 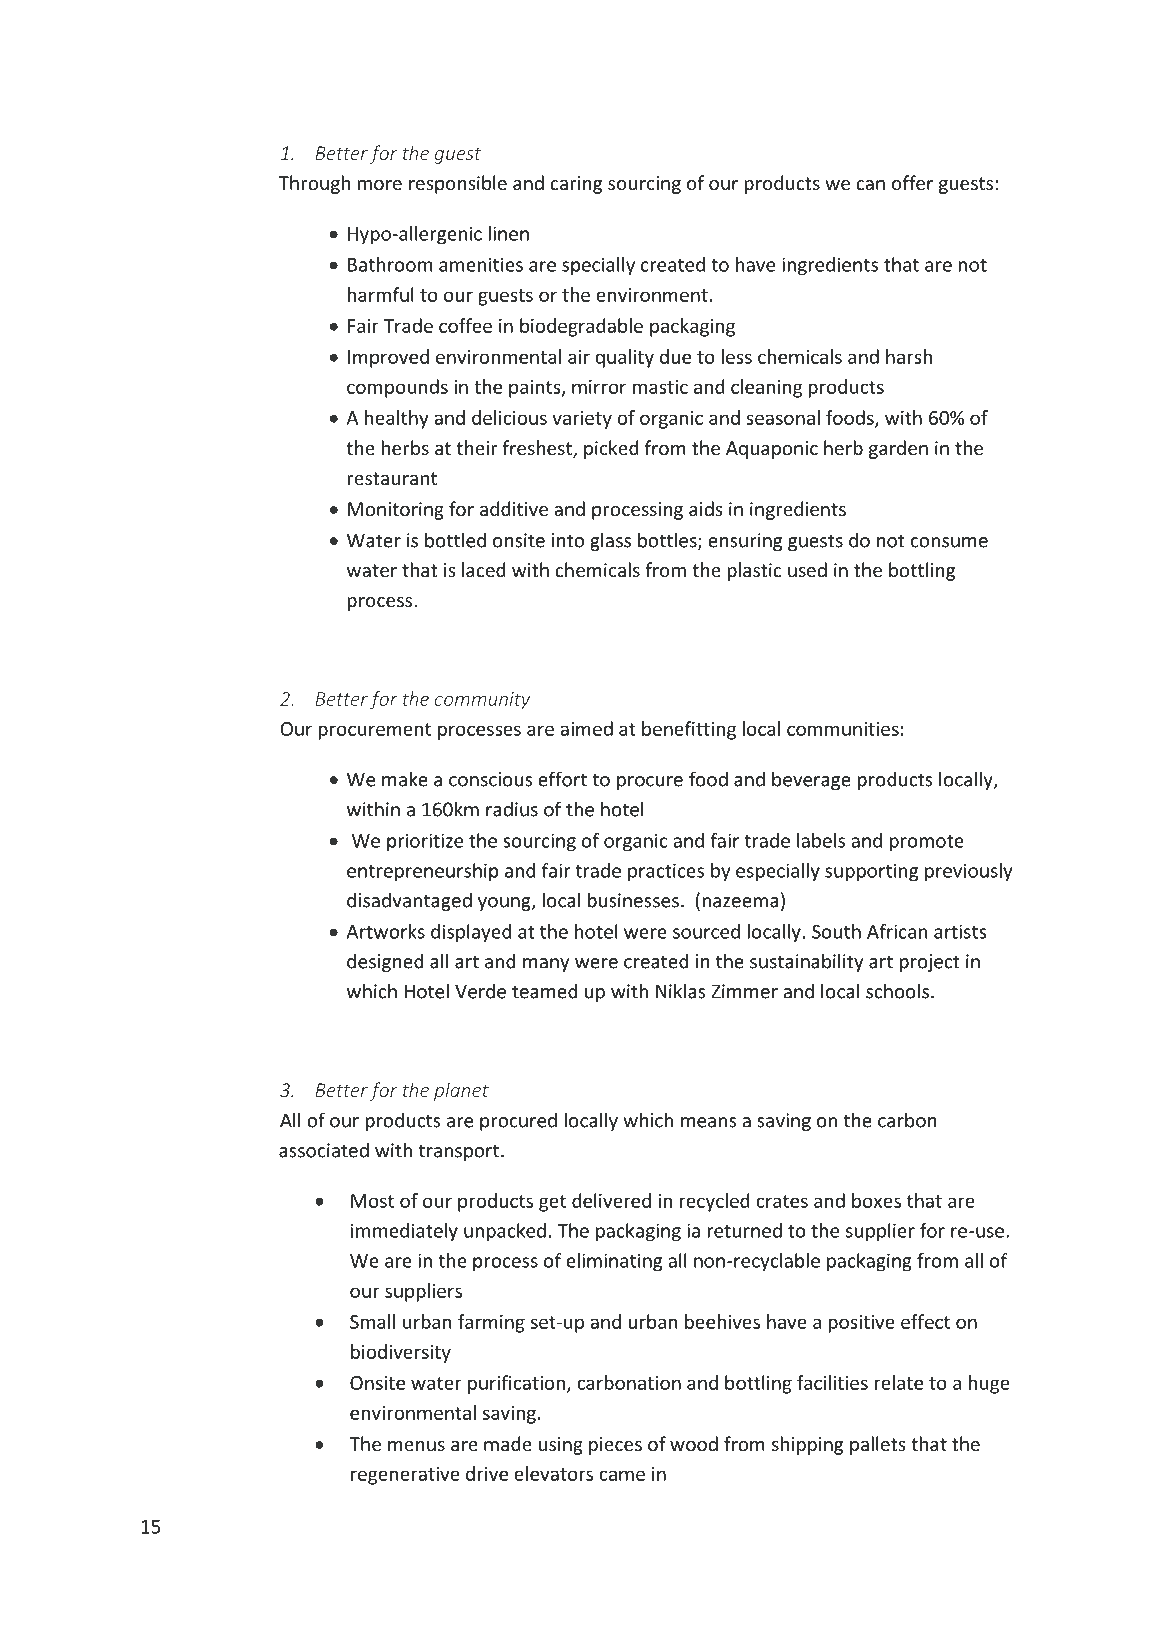 I want to click on delivered, so click(x=611, y=1200).
